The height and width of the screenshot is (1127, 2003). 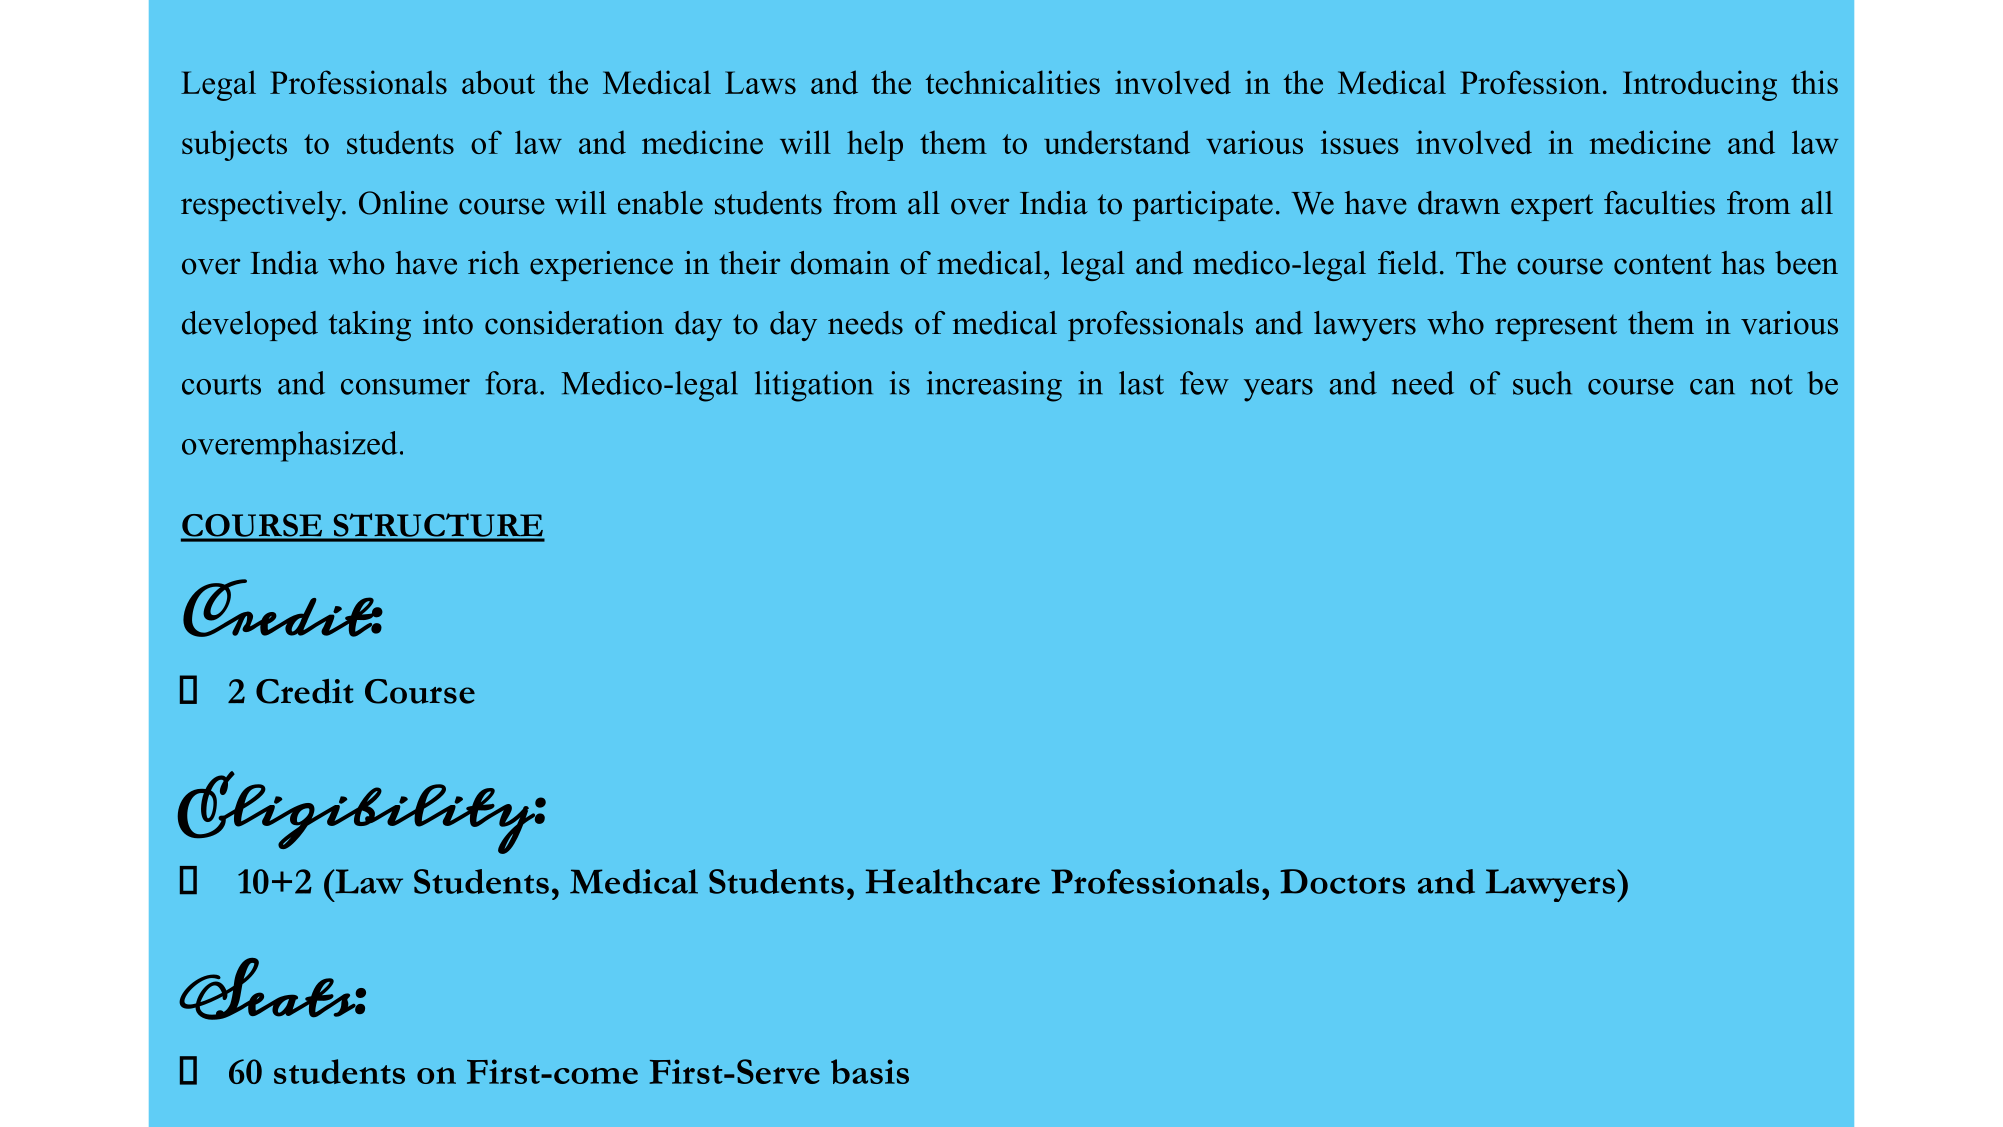 I want to click on courts, so click(x=221, y=385).
